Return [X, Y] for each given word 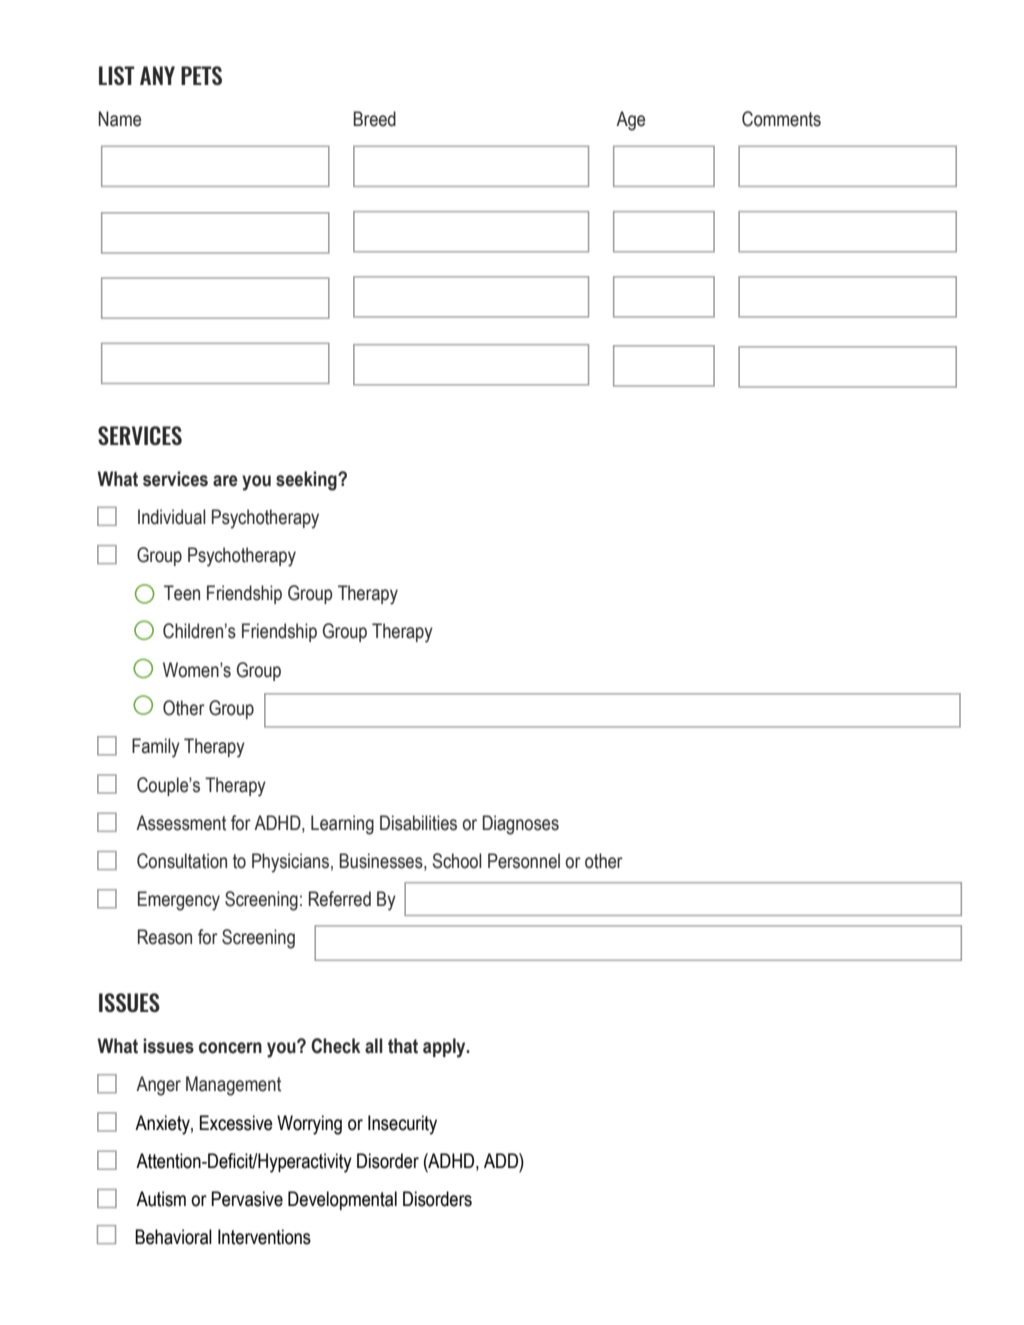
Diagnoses [521, 825]
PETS [201, 75]
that [403, 1046]
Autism [161, 1199]
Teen [182, 593]
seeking [307, 481]
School [457, 861]
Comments [781, 119]
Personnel [524, 861]
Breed [374, 119]
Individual [172, 517]
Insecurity [402, 1125]
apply [445, 1048]
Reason [165, 937]
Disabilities [418, 823]
